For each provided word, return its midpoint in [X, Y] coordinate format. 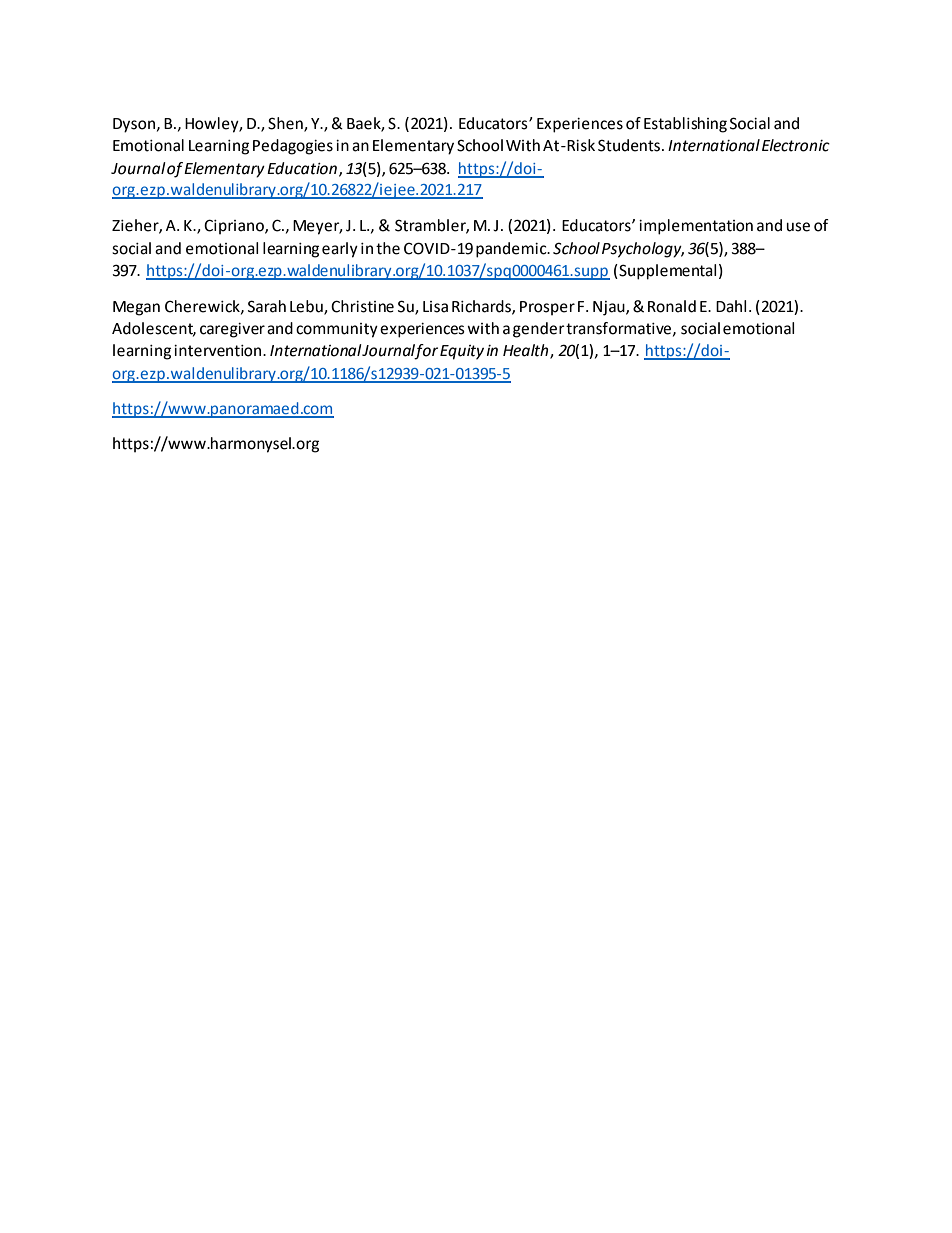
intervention [219, 351]
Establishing [685, 125]
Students [630, 145]
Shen [286, 124]
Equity [462, 352]
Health [527, 351]
